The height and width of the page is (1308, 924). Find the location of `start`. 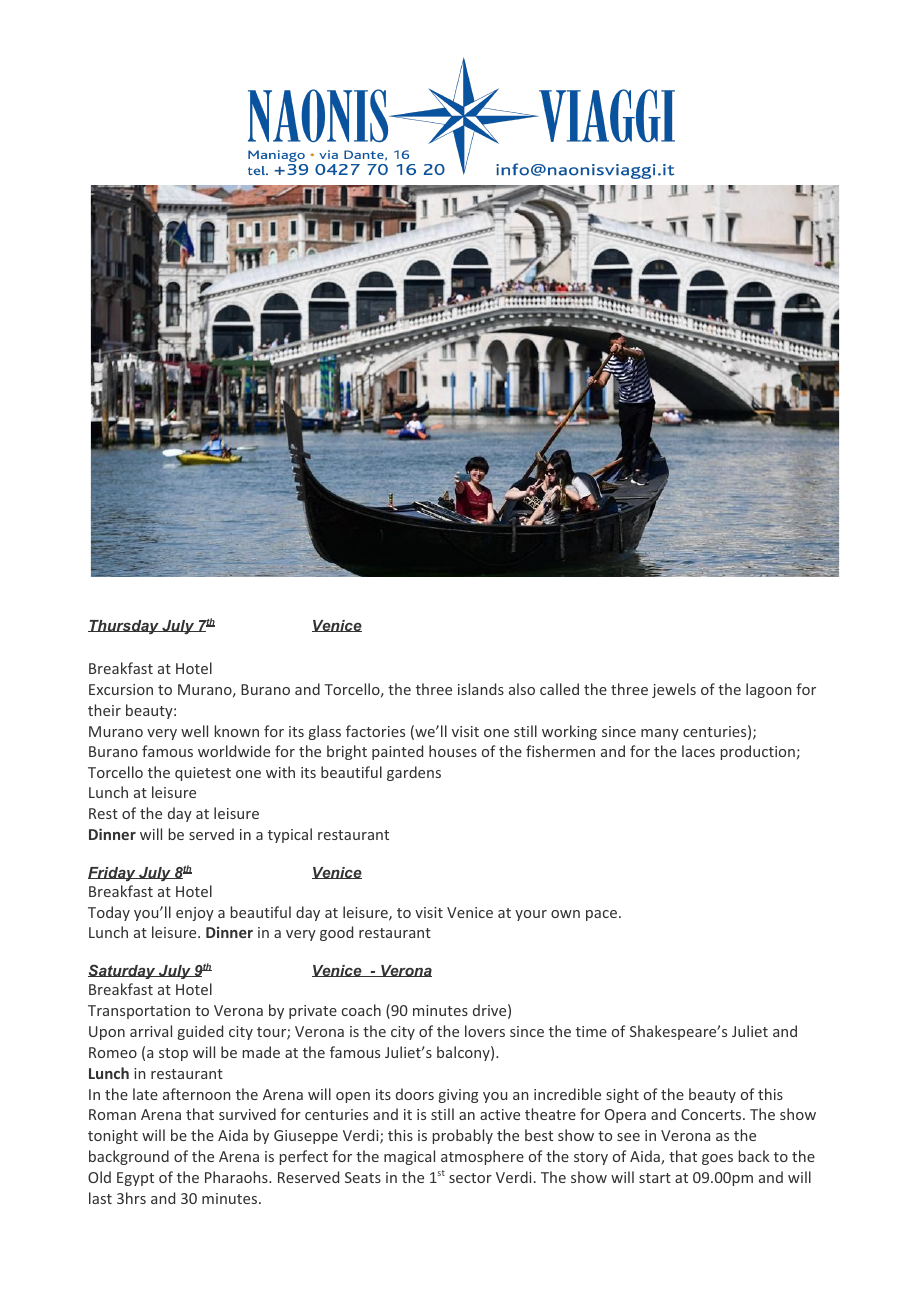

start is located at coordinates (655, 1178).
